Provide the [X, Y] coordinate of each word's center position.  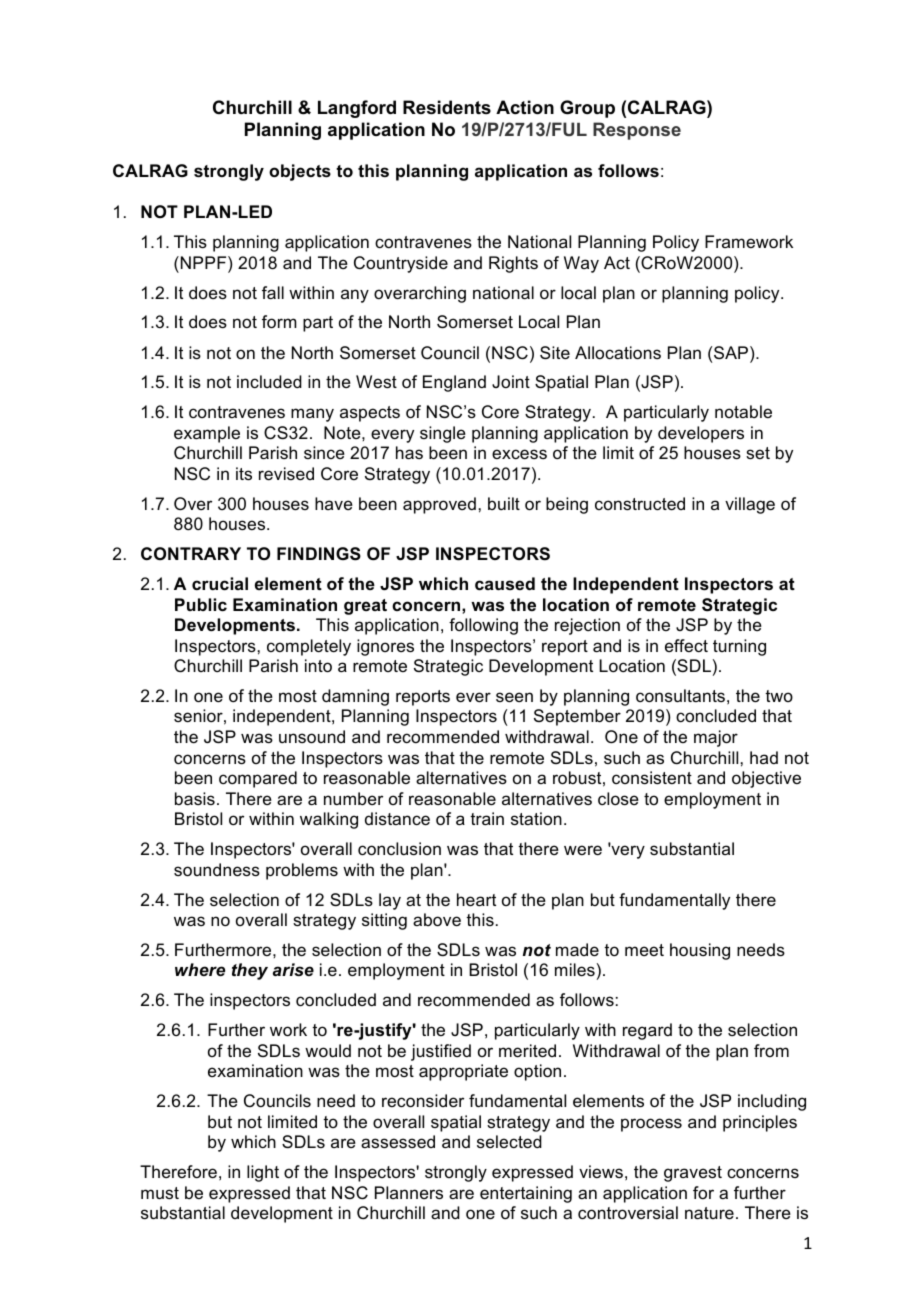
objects [300, 172]
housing [700, 951]
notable [743, 411]
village [750, 505]
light [263, 1173]
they [250, 971]
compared [258, 779]
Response [637, 131]
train [487, 818]
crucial [220, 584]
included [269, 382]
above [437, 920]
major [716, 738]
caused [505, 584]
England [454, 383]
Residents [447, 107]
